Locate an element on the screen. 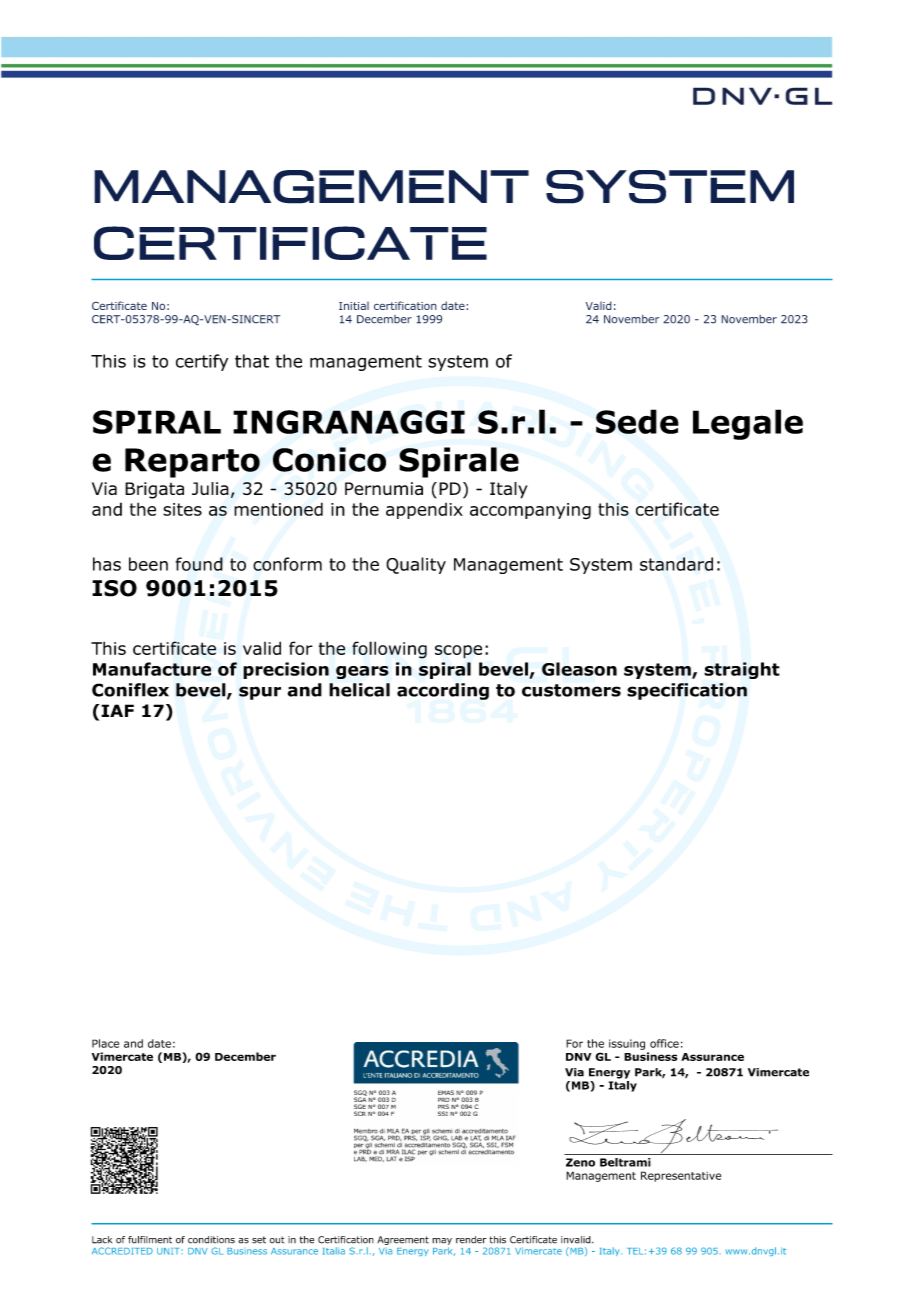 This screenshot has width=924, height=1308. according is located at coordinates (443, 691).
